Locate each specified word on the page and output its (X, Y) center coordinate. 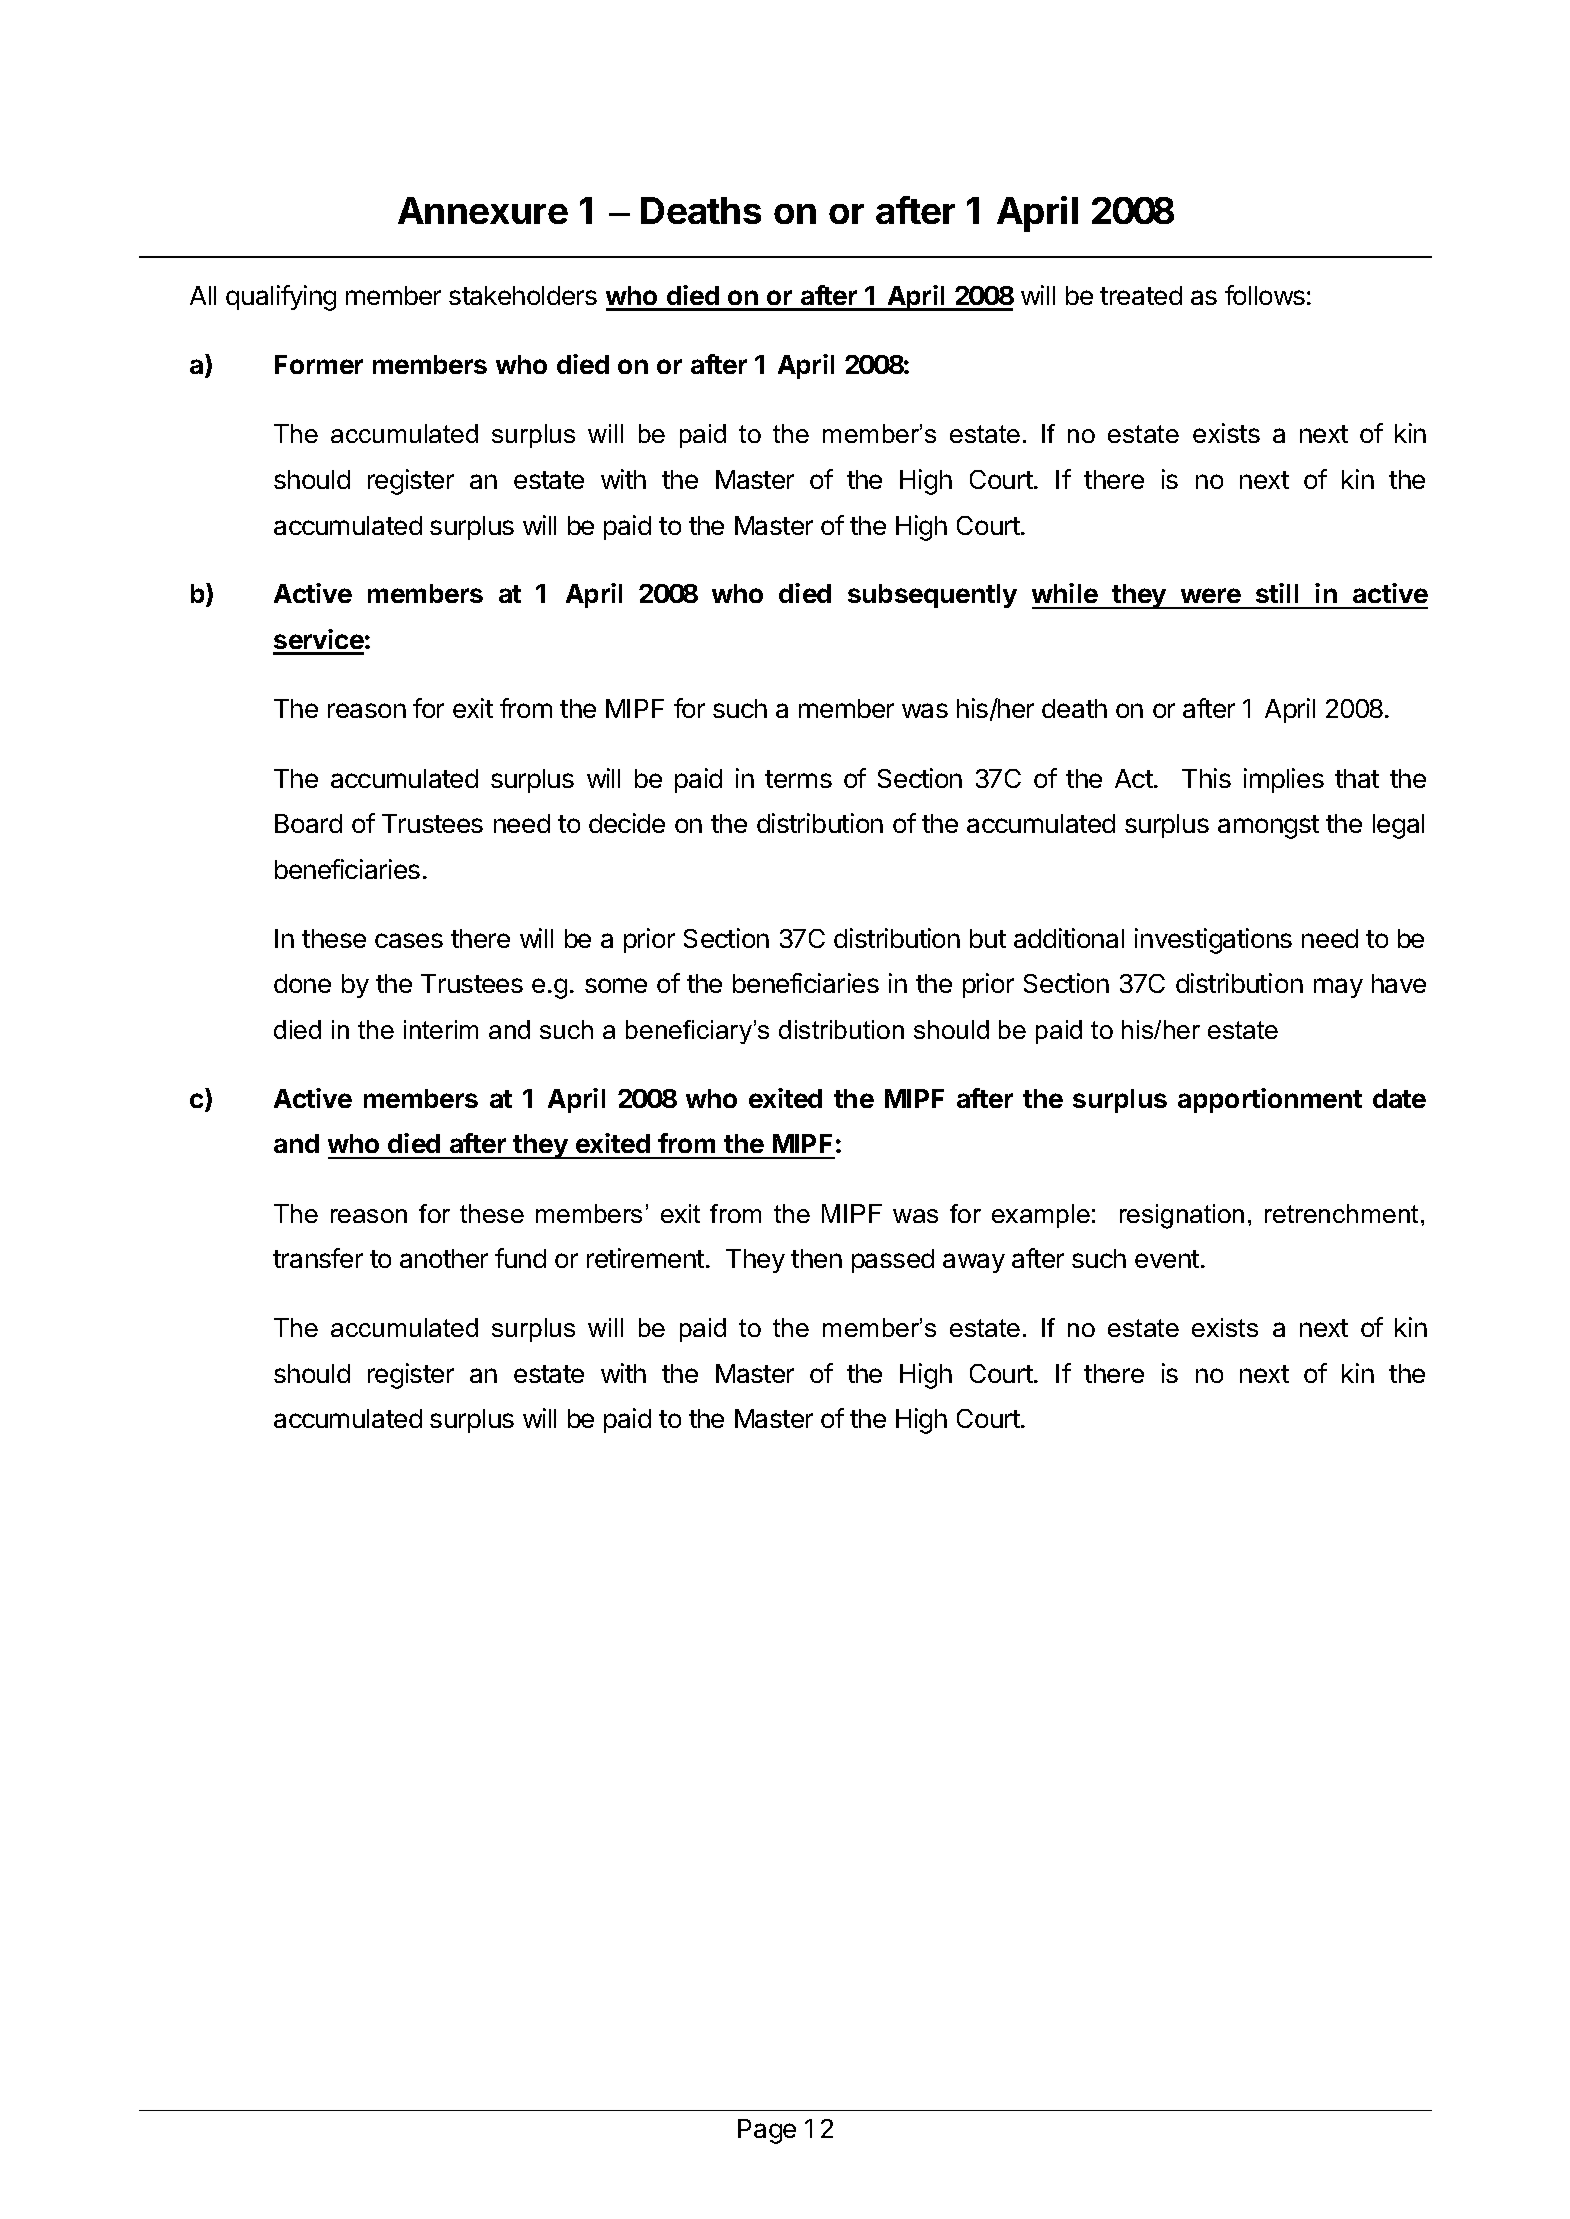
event (1167, 1259)
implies (1284, 780)
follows (1265, 295)
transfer (318, 1258)
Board (308, 823)
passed (893, 1261)
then (816, 1258)
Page (767, 2131)
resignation (1182, 1216)
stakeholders (523, 295)
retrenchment (1341, 1213)
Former (319, 364)
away (974, 1263)
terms (798, 779)
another (444, 1258)
